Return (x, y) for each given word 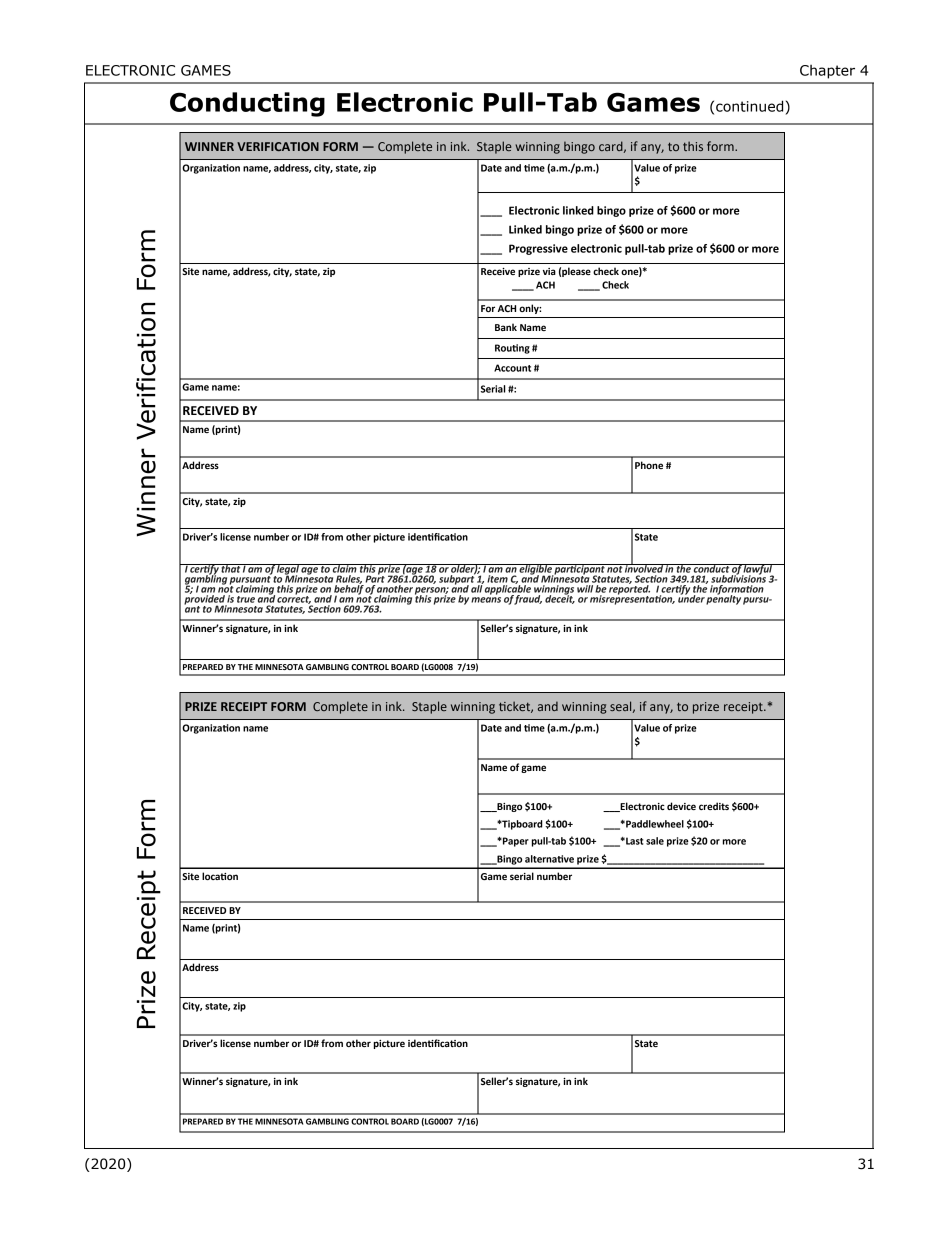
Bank (506, 327)
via (549, 271)
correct (294, 599)
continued (749, 106)
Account (512, 368)
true (246, 599)
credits (714, 806)
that (230, 568)
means (486, 600)
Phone (649, 465)
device (681, 806)
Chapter (827, 72)
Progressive (538, 249)
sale (655, 841)
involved (644, 568)
